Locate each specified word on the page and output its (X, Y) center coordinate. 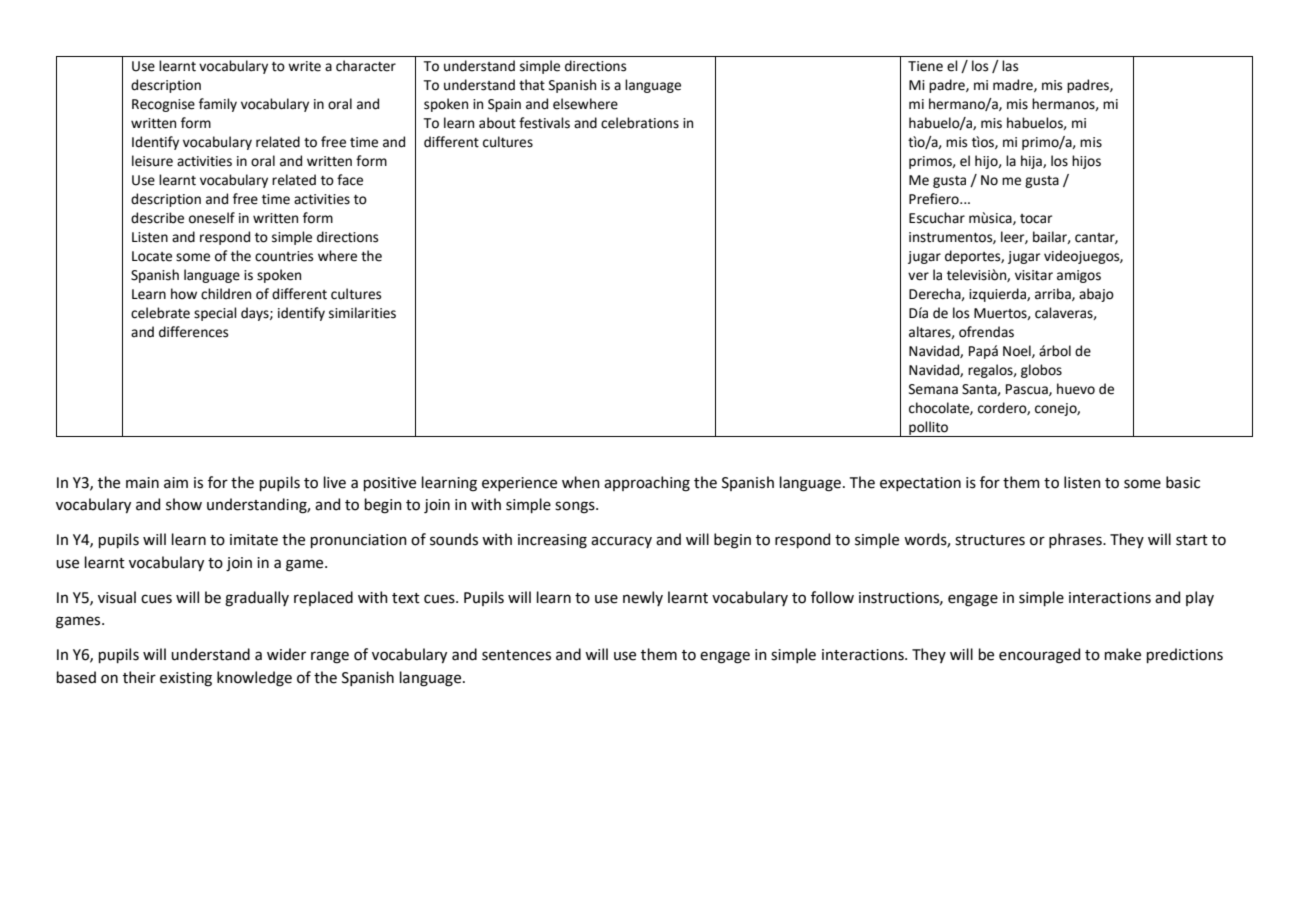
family (218, 105)
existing (186, 679)
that (532, 85)
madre (1014, 85)
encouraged (1039, 656)
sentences (516, 655)
